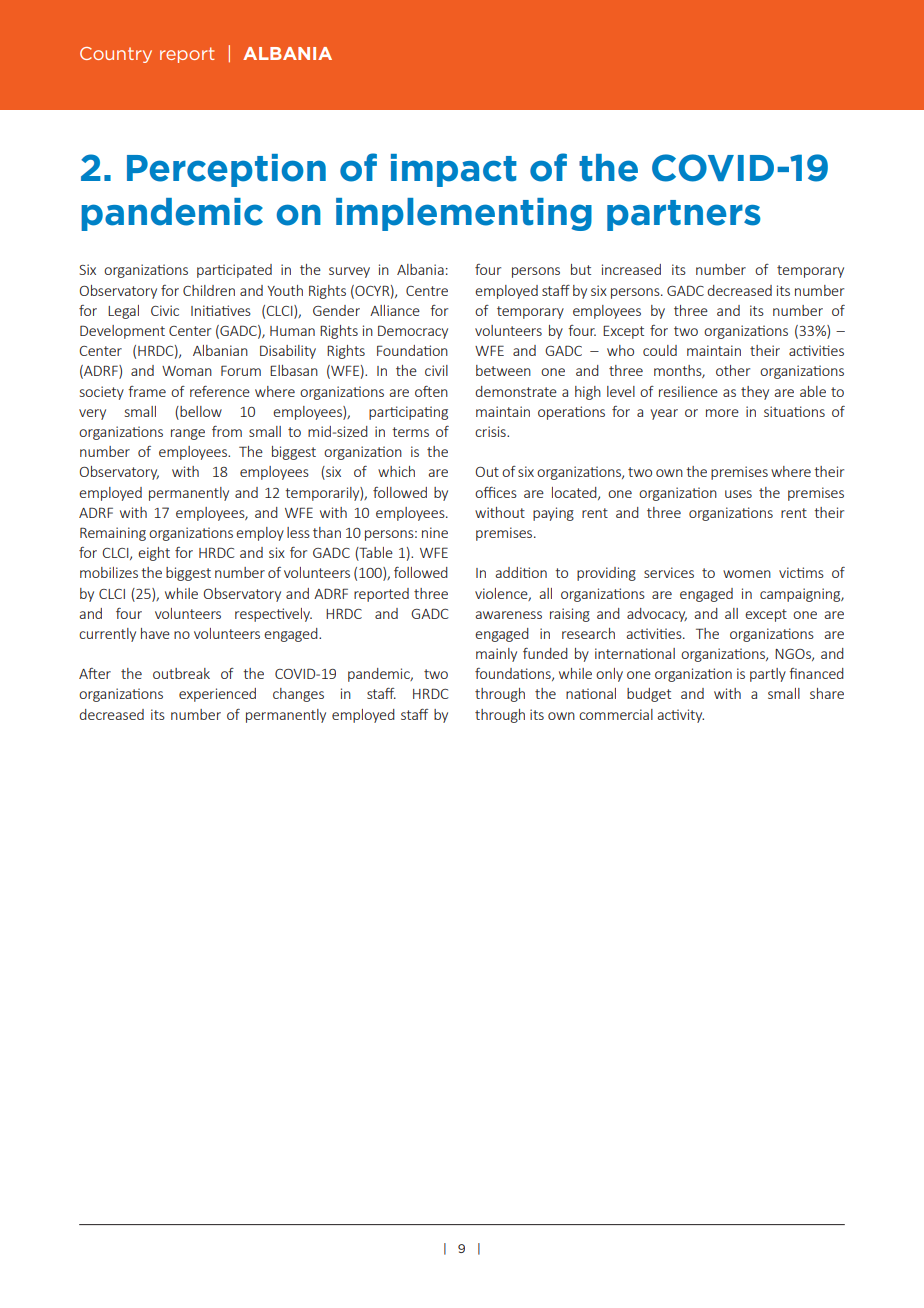  Describe the element at coordinates (454, 170) in the screenshot. I see `impact` at that location.
